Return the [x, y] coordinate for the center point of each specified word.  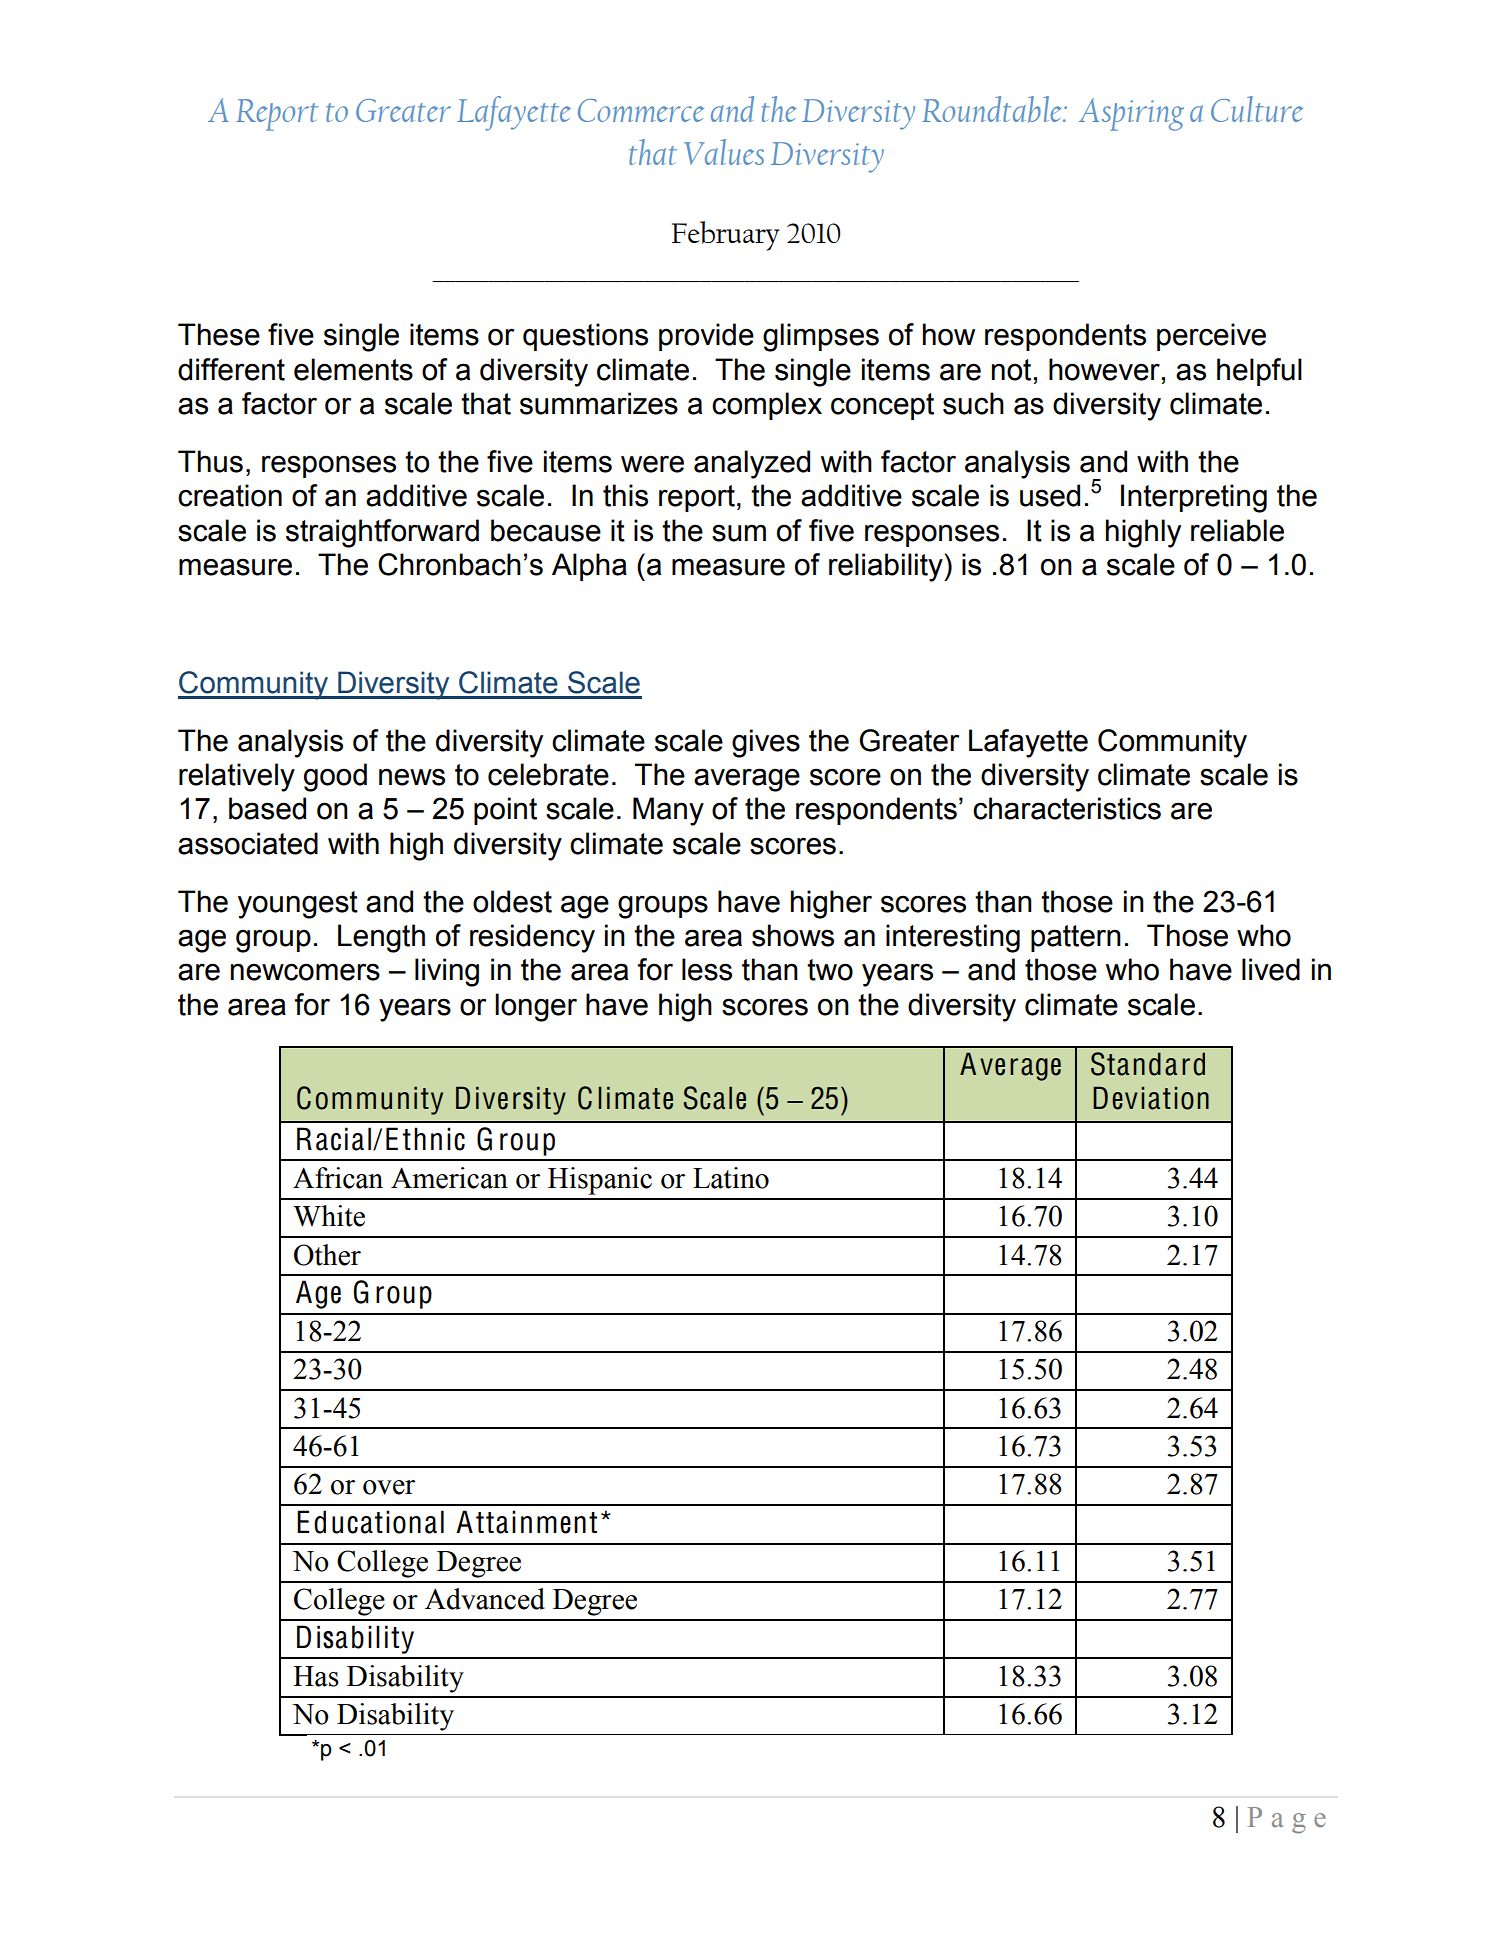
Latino [731, 1178]
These [219, 334]
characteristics [1067, 808]
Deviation [1151, 1098]
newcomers [305, 972]
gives [766, 743]
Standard [1148, 1064]
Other [327, 1255]
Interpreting [1194, 498]
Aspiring [1131, 114]
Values [724, 152]
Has [316, 1676]
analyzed [752, 464]
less [707, 969]
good [335, 777]
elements [353, 369]
